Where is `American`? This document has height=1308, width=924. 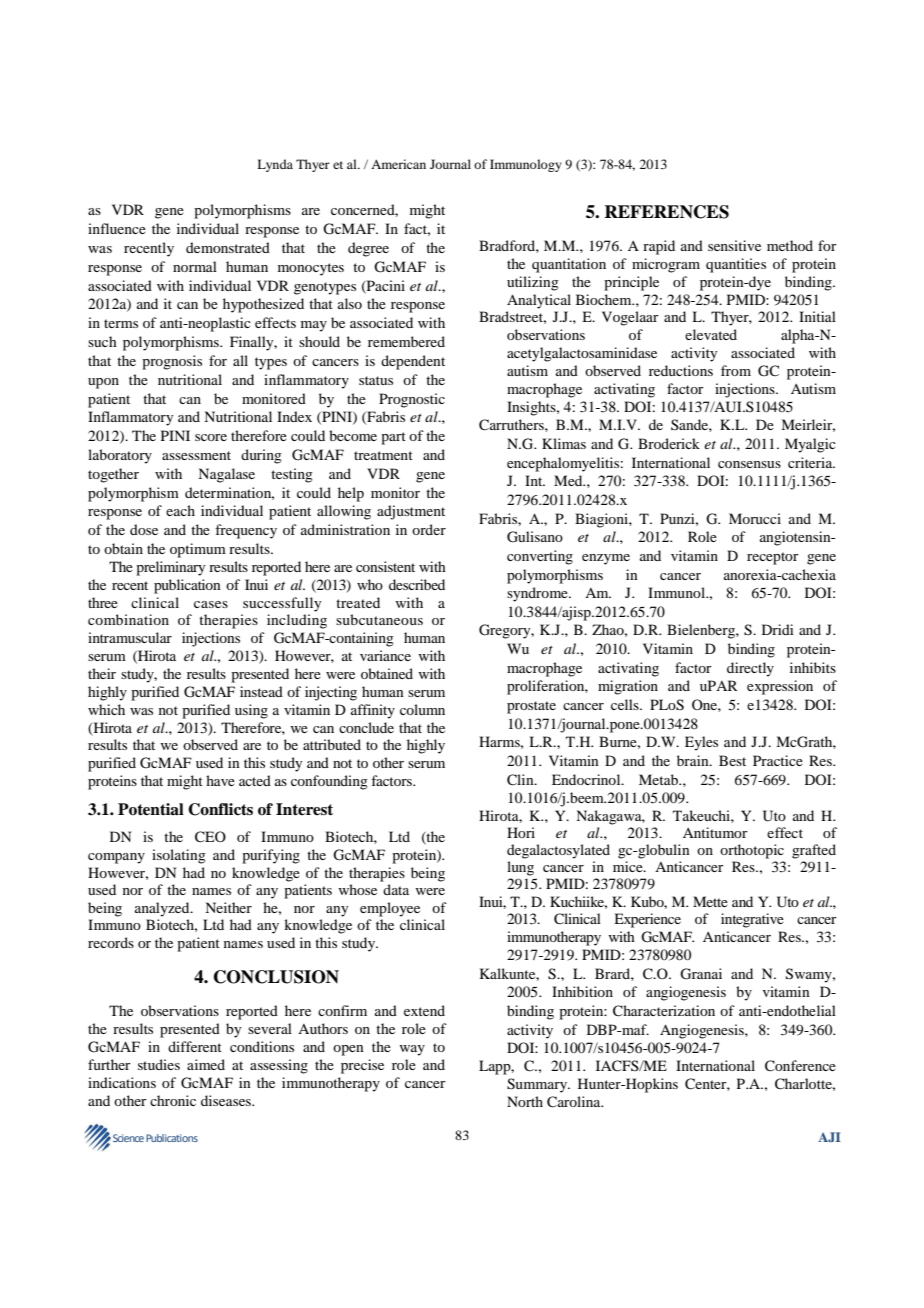 American is located at coordinates (398, 164).
